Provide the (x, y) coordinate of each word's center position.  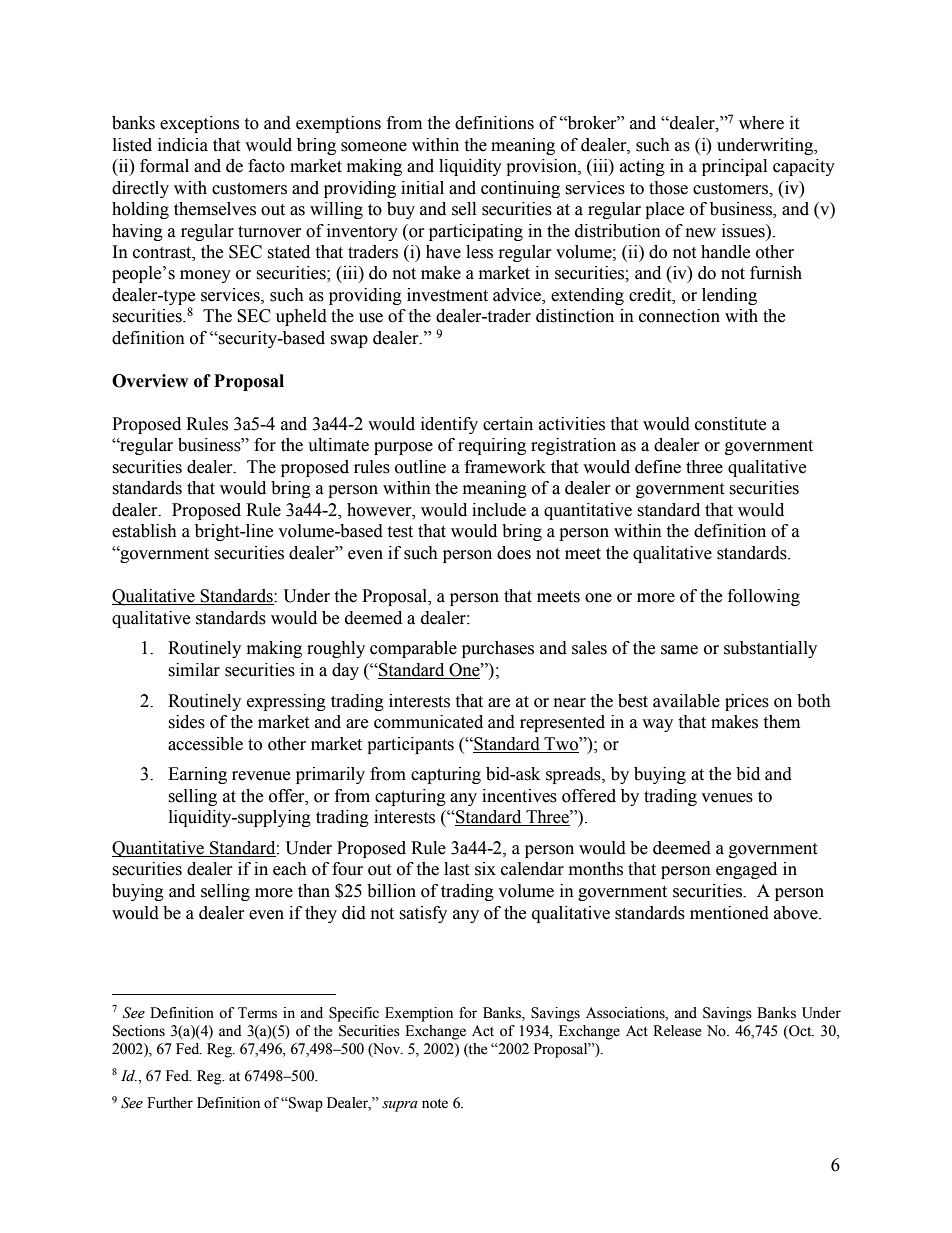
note (435, 1104)
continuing (520, 189)
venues (727, 798)
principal (734, 167)
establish (144, 531)
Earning (197, 775)
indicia (183, 145)
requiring (492, 446)
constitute (730, 424)
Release (677, 1031)
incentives (519, 796)
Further (170, 1103)
